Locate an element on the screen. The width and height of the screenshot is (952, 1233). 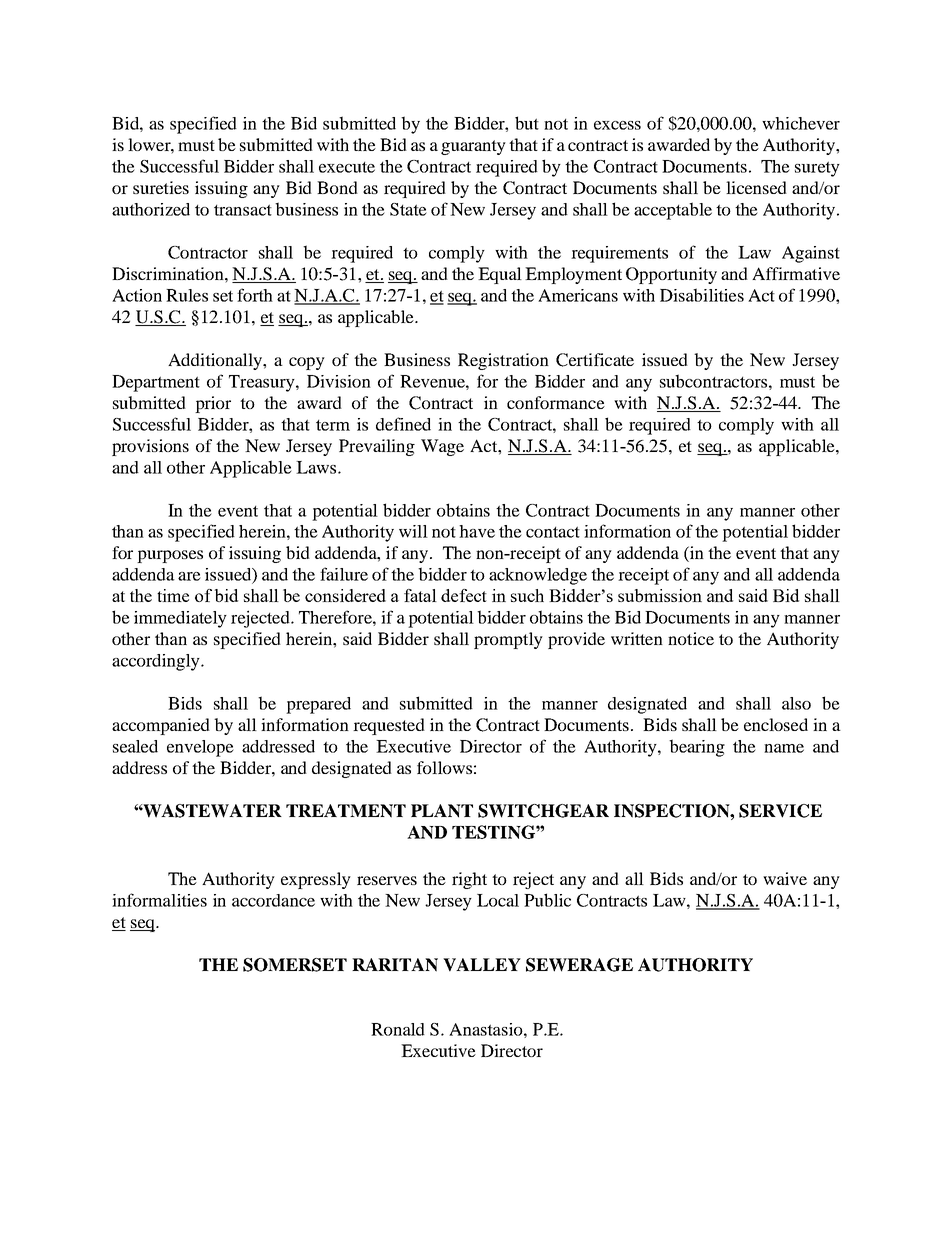
prior is located at coordinates (213, 404).
